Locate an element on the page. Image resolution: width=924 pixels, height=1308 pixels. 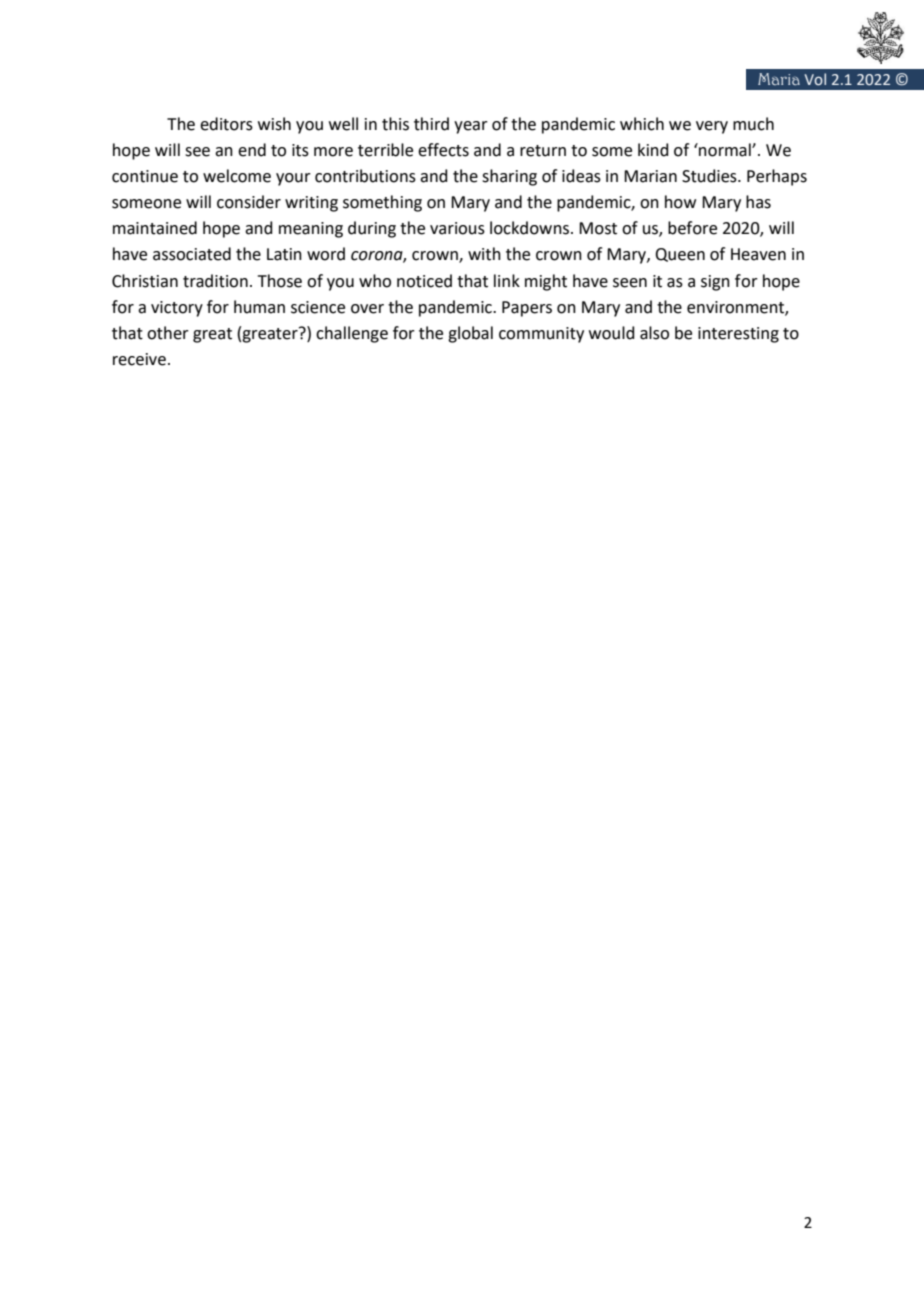
interesting is located at coordinates (738, 335).
